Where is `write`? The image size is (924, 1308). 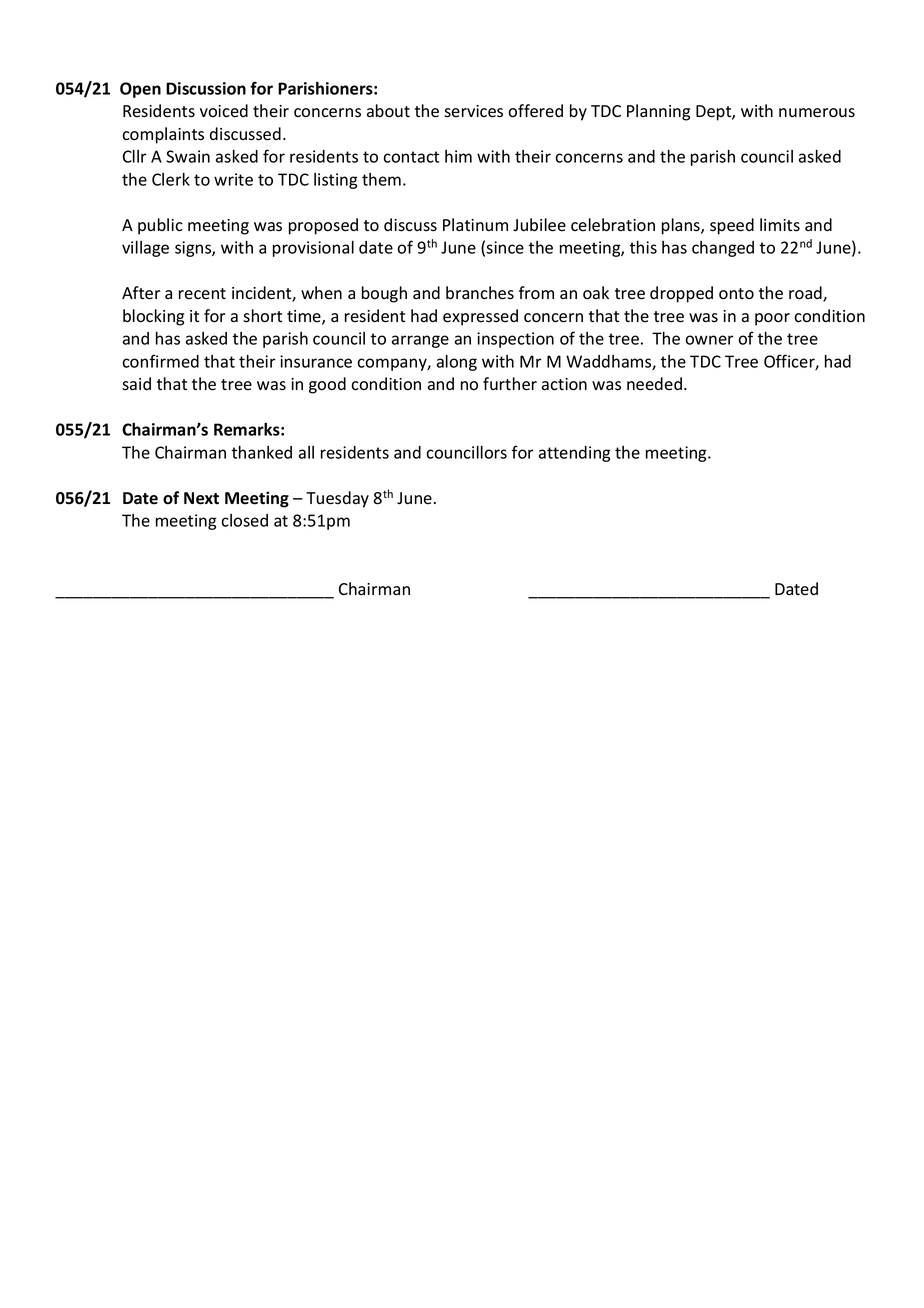 write is located at coordinates (233, 179).
